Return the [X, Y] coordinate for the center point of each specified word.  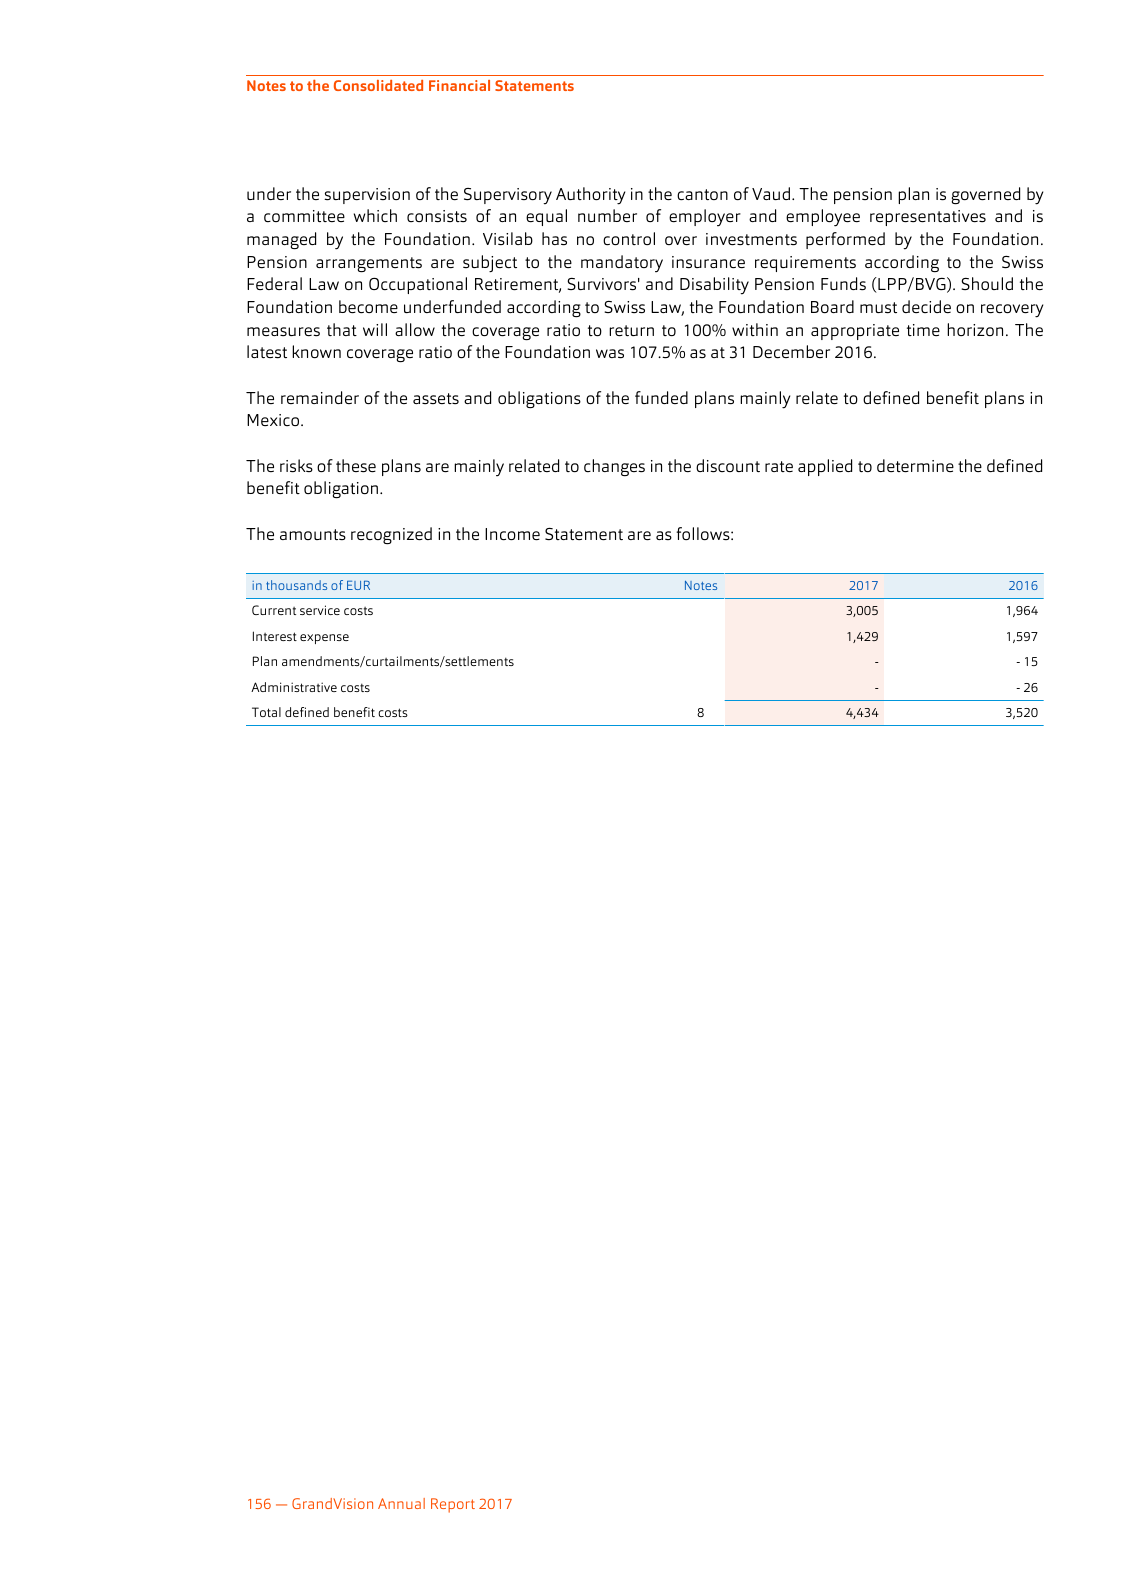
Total [266, 712]
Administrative [294, 687]
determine [915, 466]
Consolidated [378, 85]
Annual [401, 1503]
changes [614, 467]
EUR [358, 585]
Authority [590, 196]
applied [825, 467]
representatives [928, 218]
